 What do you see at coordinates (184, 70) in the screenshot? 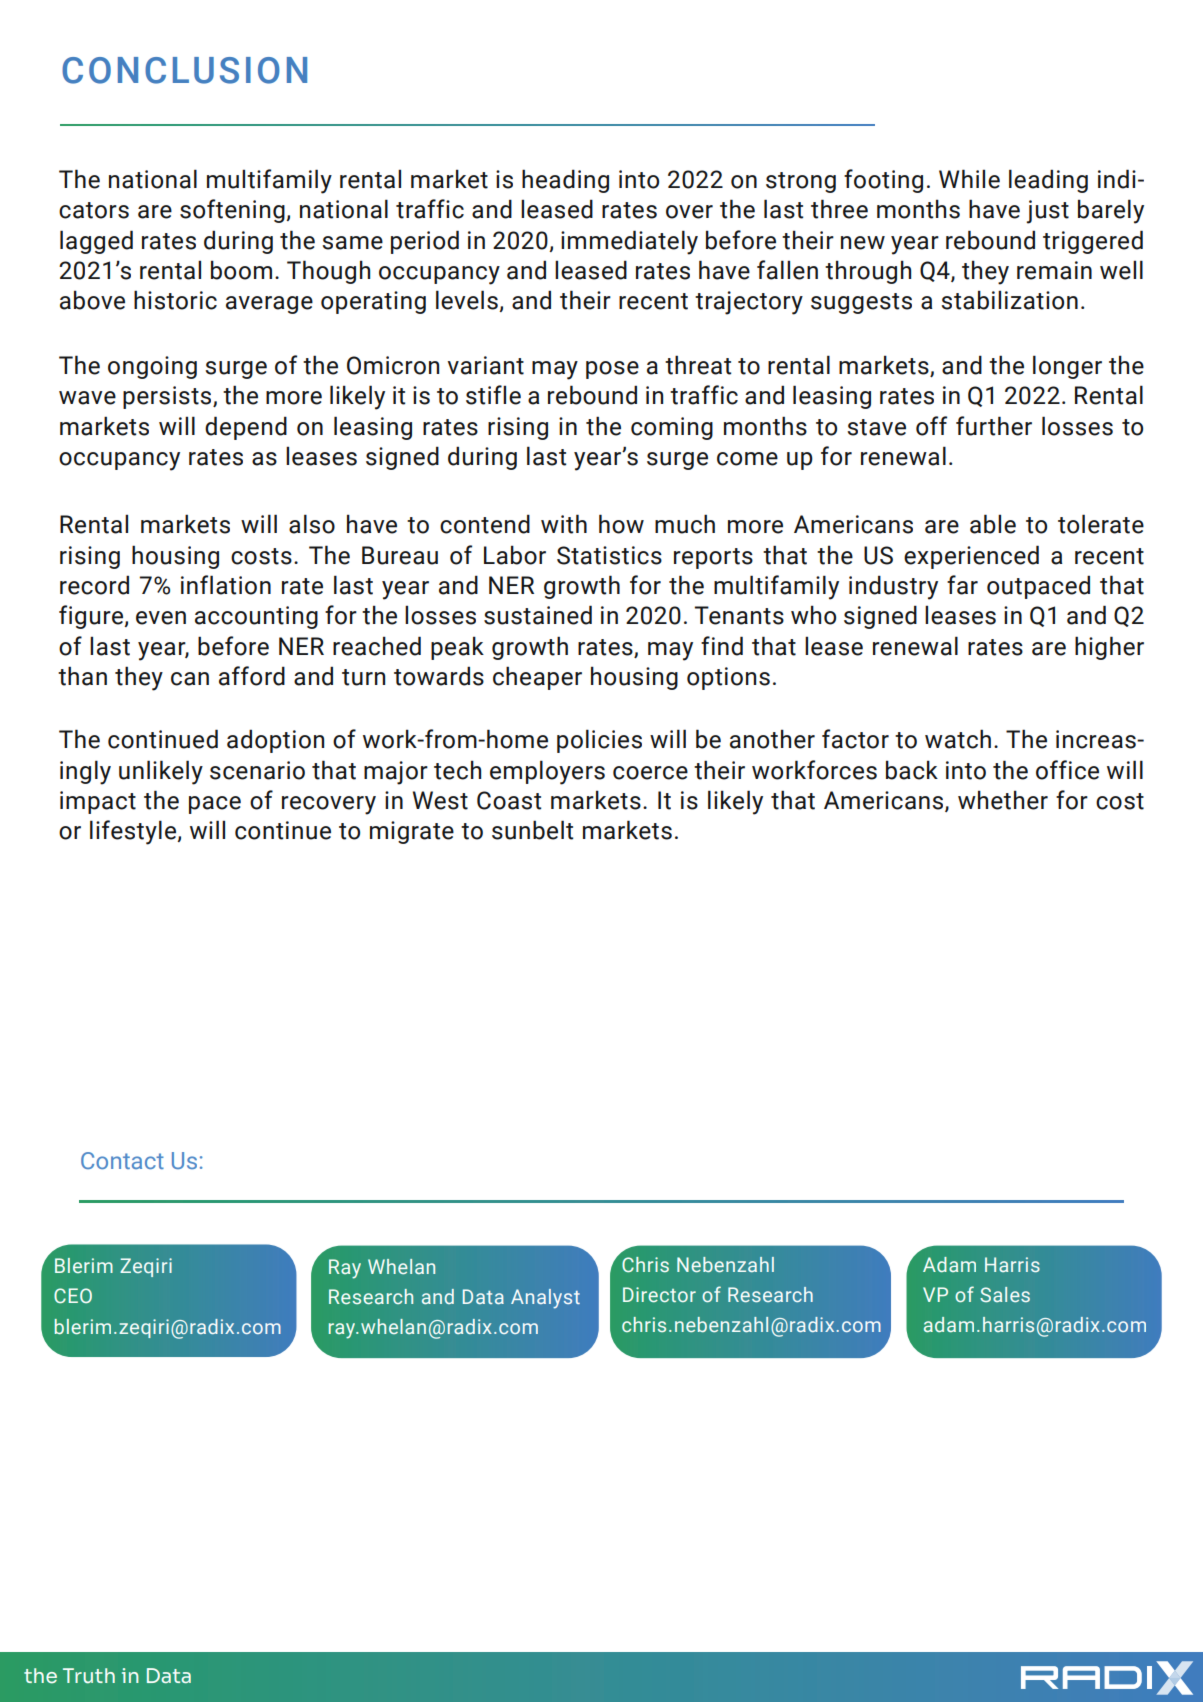
I see `CONCLUSION` at bounding box center [184, 70].
